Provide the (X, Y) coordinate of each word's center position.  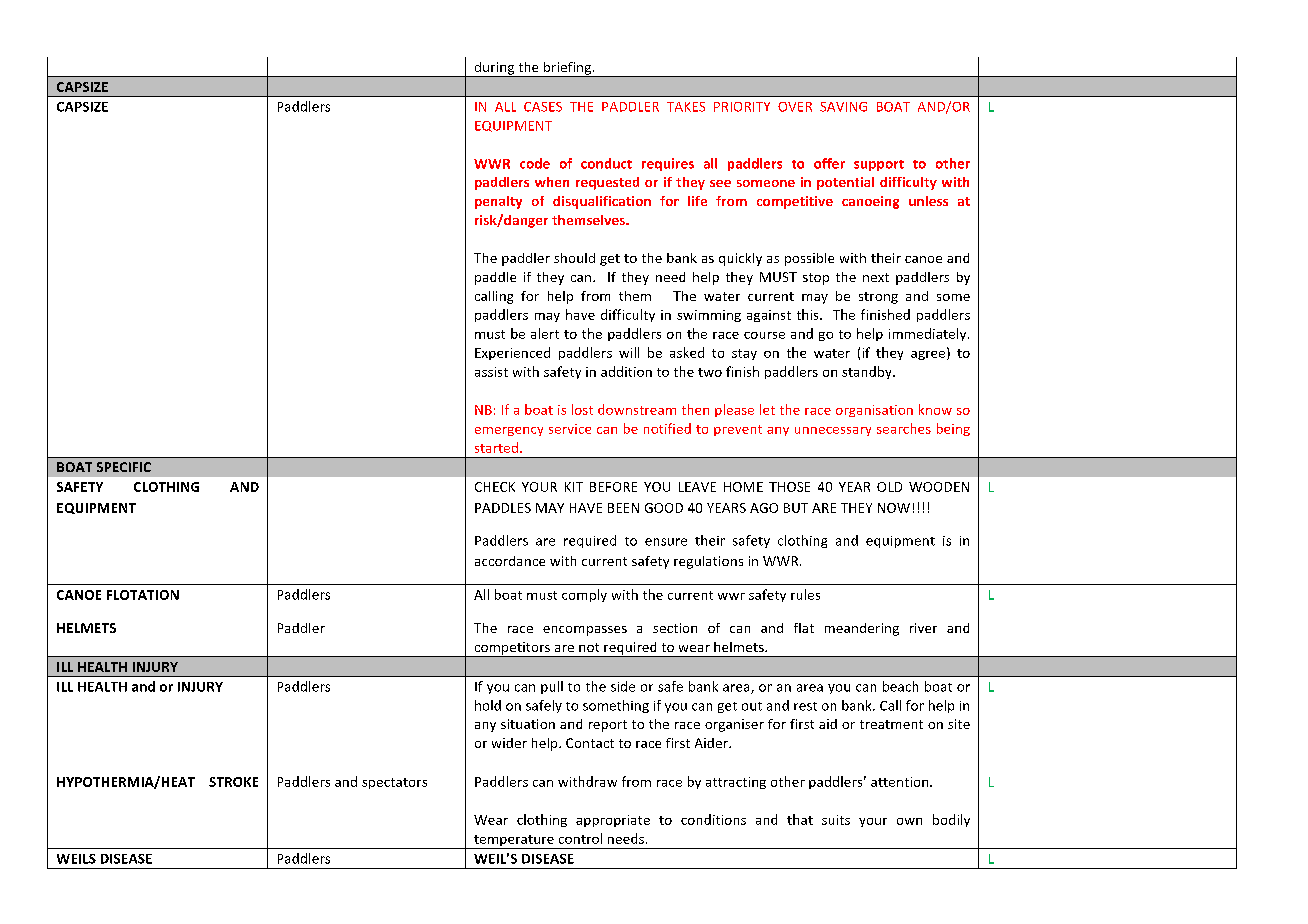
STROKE (233, 782)
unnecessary (833, 431)
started (496, 447)
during (494, 69)
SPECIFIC (124, 467)
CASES (543, 107)
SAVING (843, 107)
